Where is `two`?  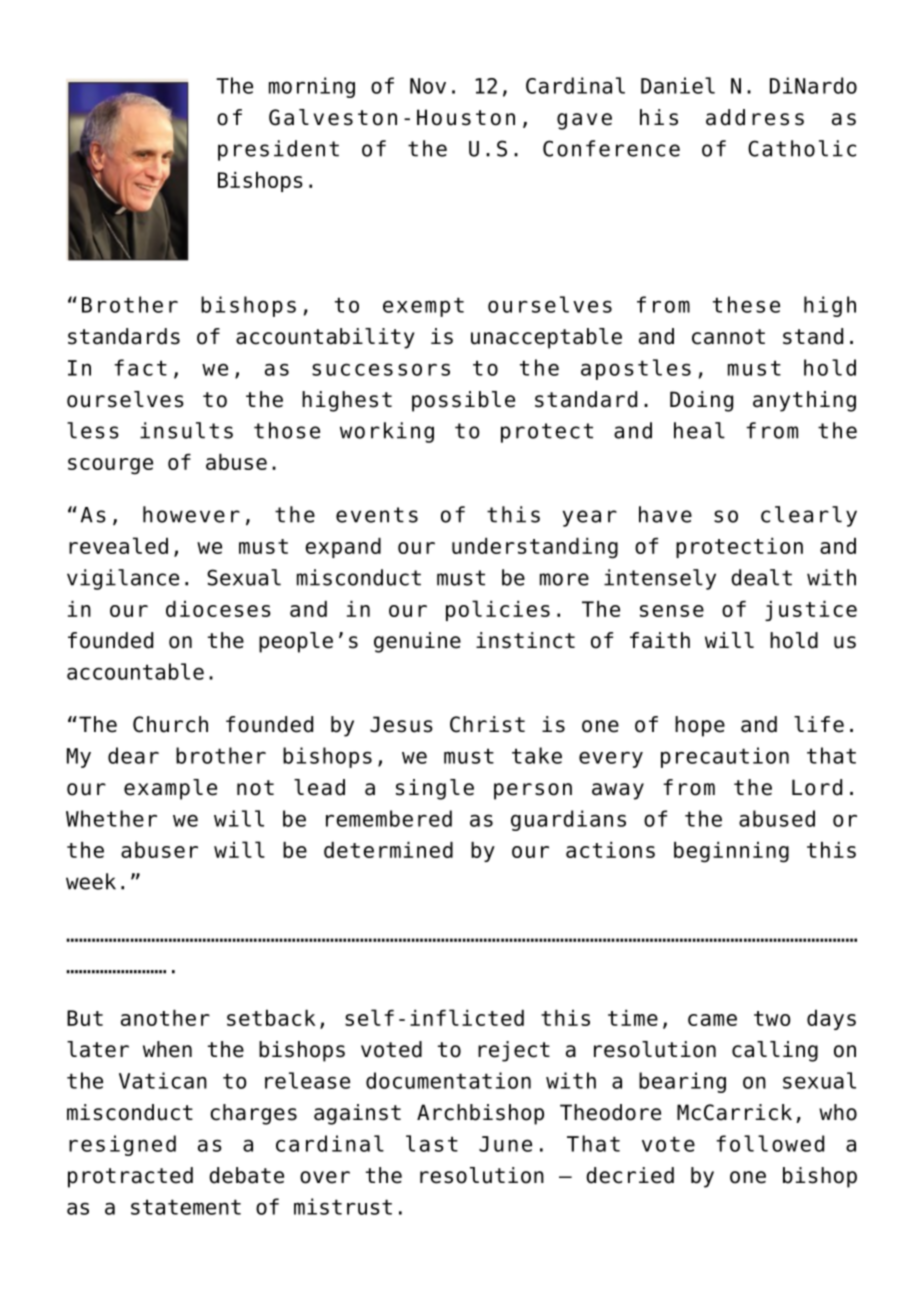 two is located at coordinates (772, 1018).
